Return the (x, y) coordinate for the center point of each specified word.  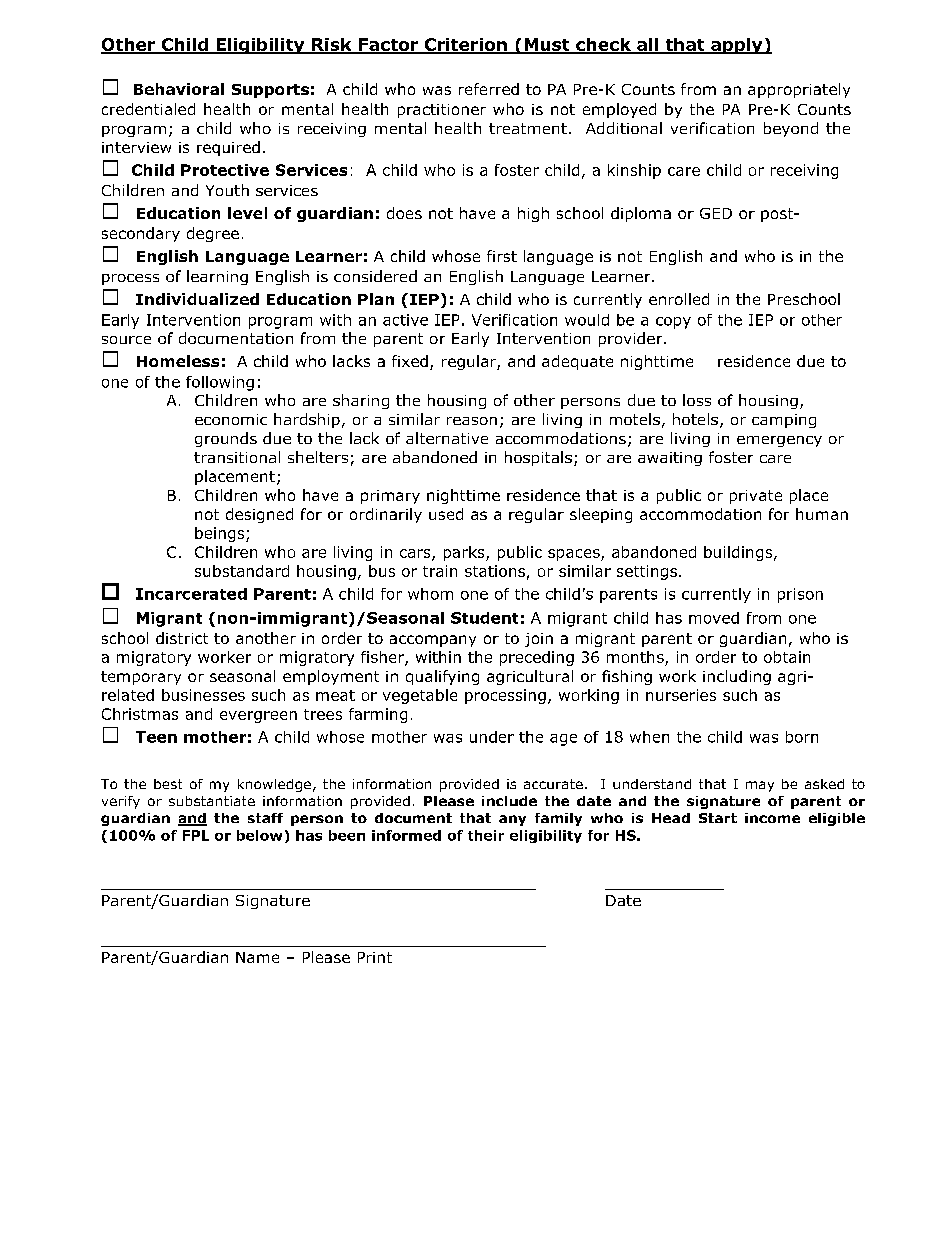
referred (489, 89)
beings (221, 534)
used (446, 514)
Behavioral (179, 89)
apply (737, 46)
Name (257, 957)
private (756, 497)
